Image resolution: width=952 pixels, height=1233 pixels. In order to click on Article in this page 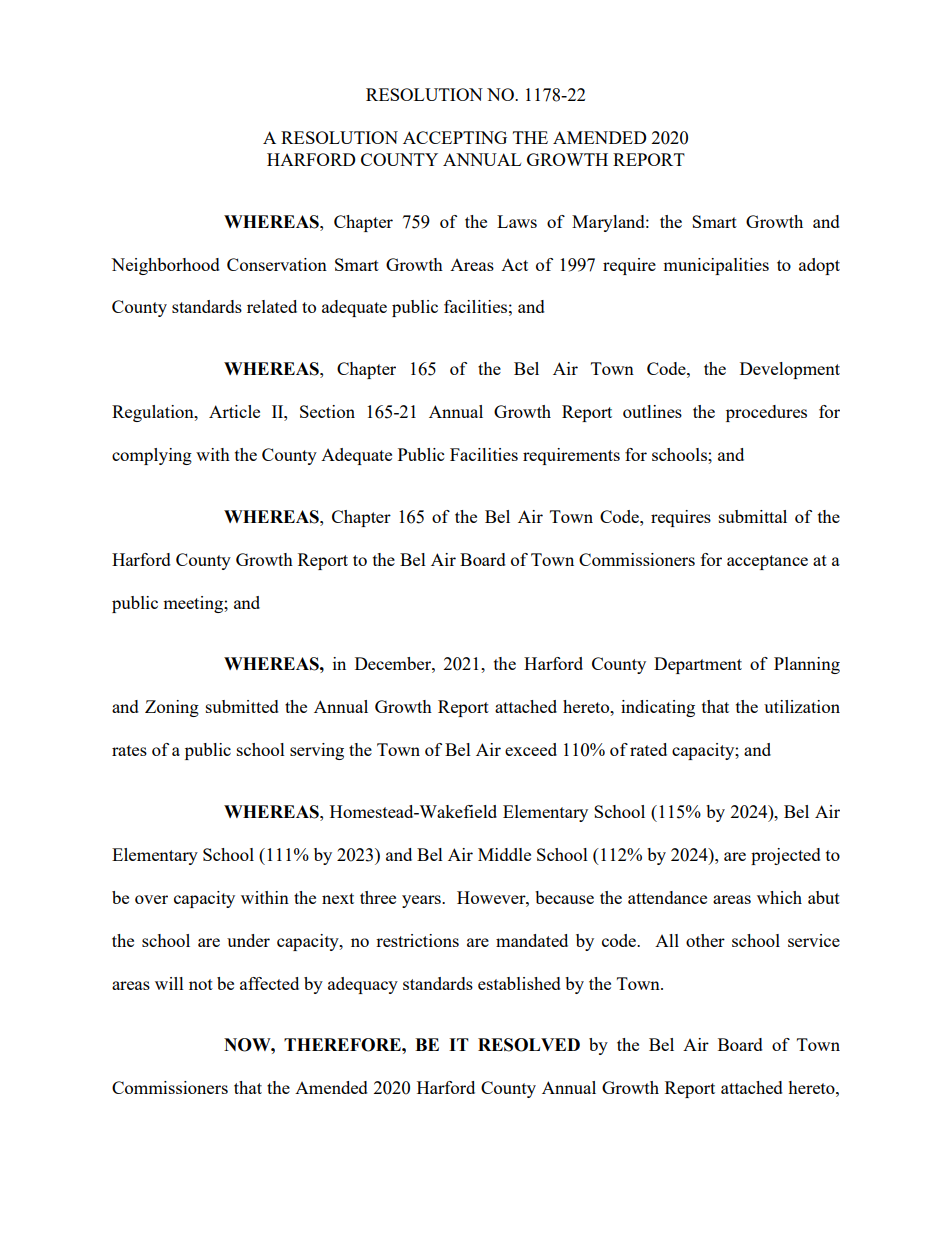, I will do `click(234, 411)`.
